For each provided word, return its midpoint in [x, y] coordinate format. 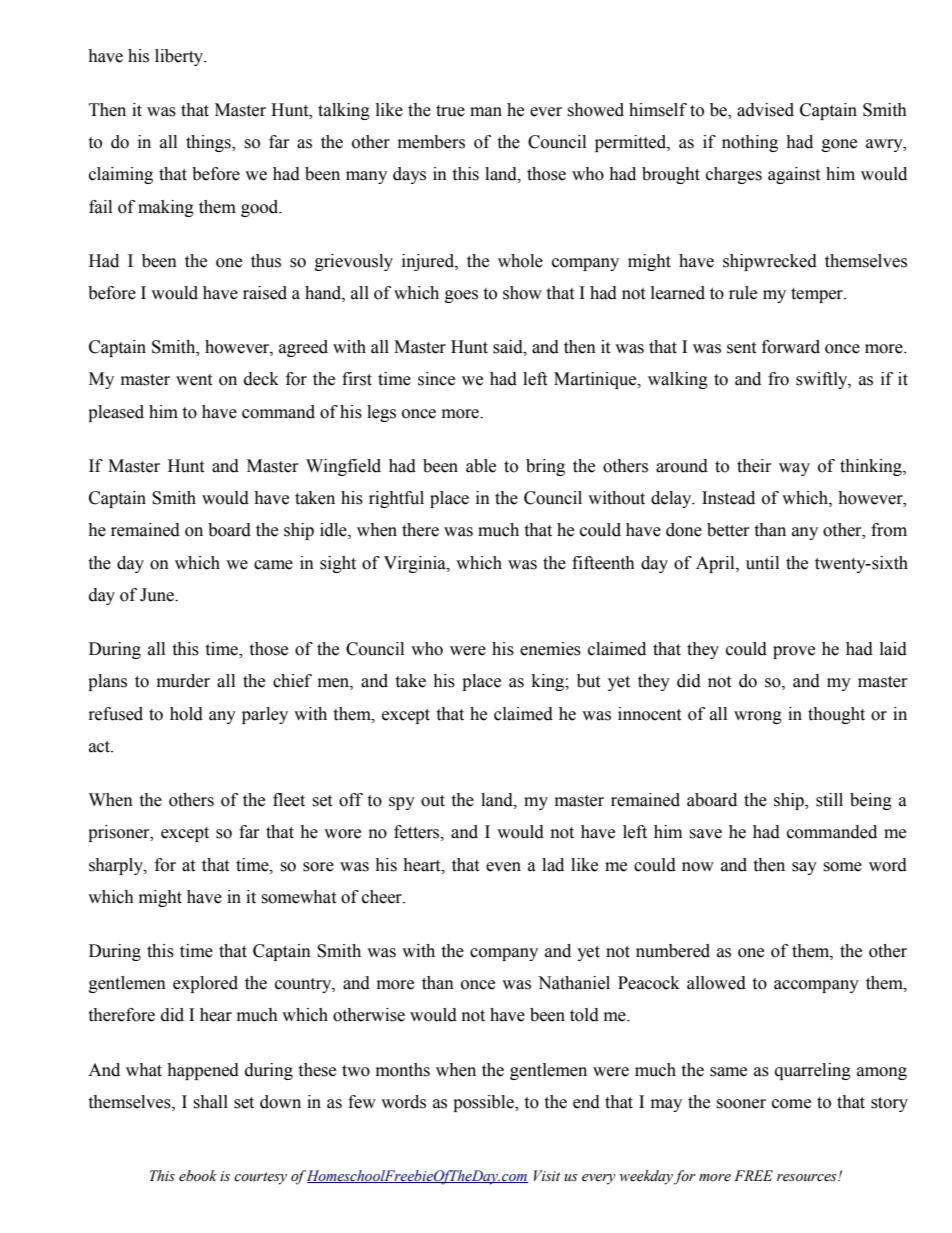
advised [765, 110]
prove [794, 652]
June [158, 595]
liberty [180, 57]
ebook [198, 1176]
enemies [550, 649]
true [450, 111]
